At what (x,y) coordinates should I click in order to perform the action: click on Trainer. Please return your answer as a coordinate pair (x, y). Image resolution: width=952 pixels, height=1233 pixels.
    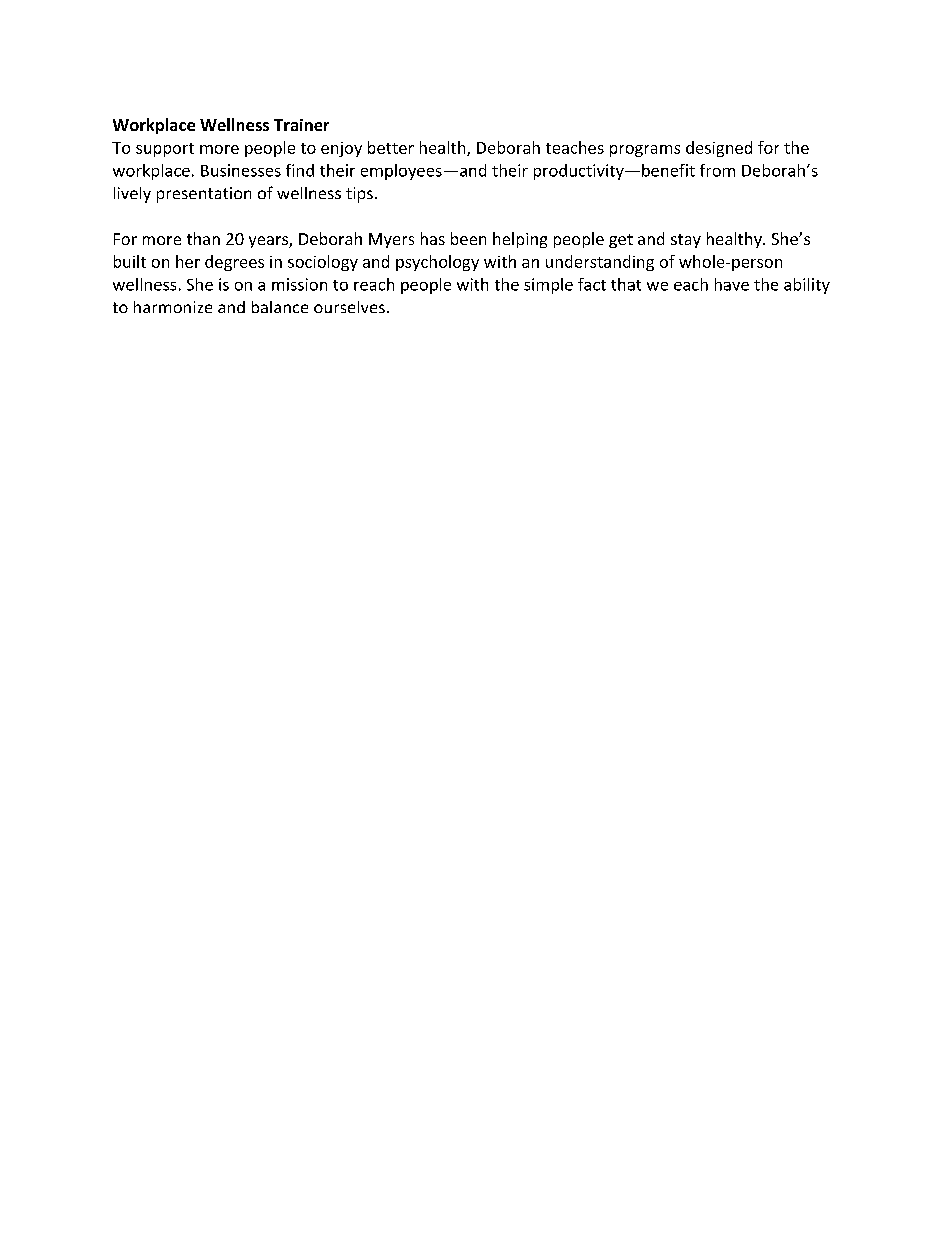
    Looking at the image, I should click on (301, 125).
